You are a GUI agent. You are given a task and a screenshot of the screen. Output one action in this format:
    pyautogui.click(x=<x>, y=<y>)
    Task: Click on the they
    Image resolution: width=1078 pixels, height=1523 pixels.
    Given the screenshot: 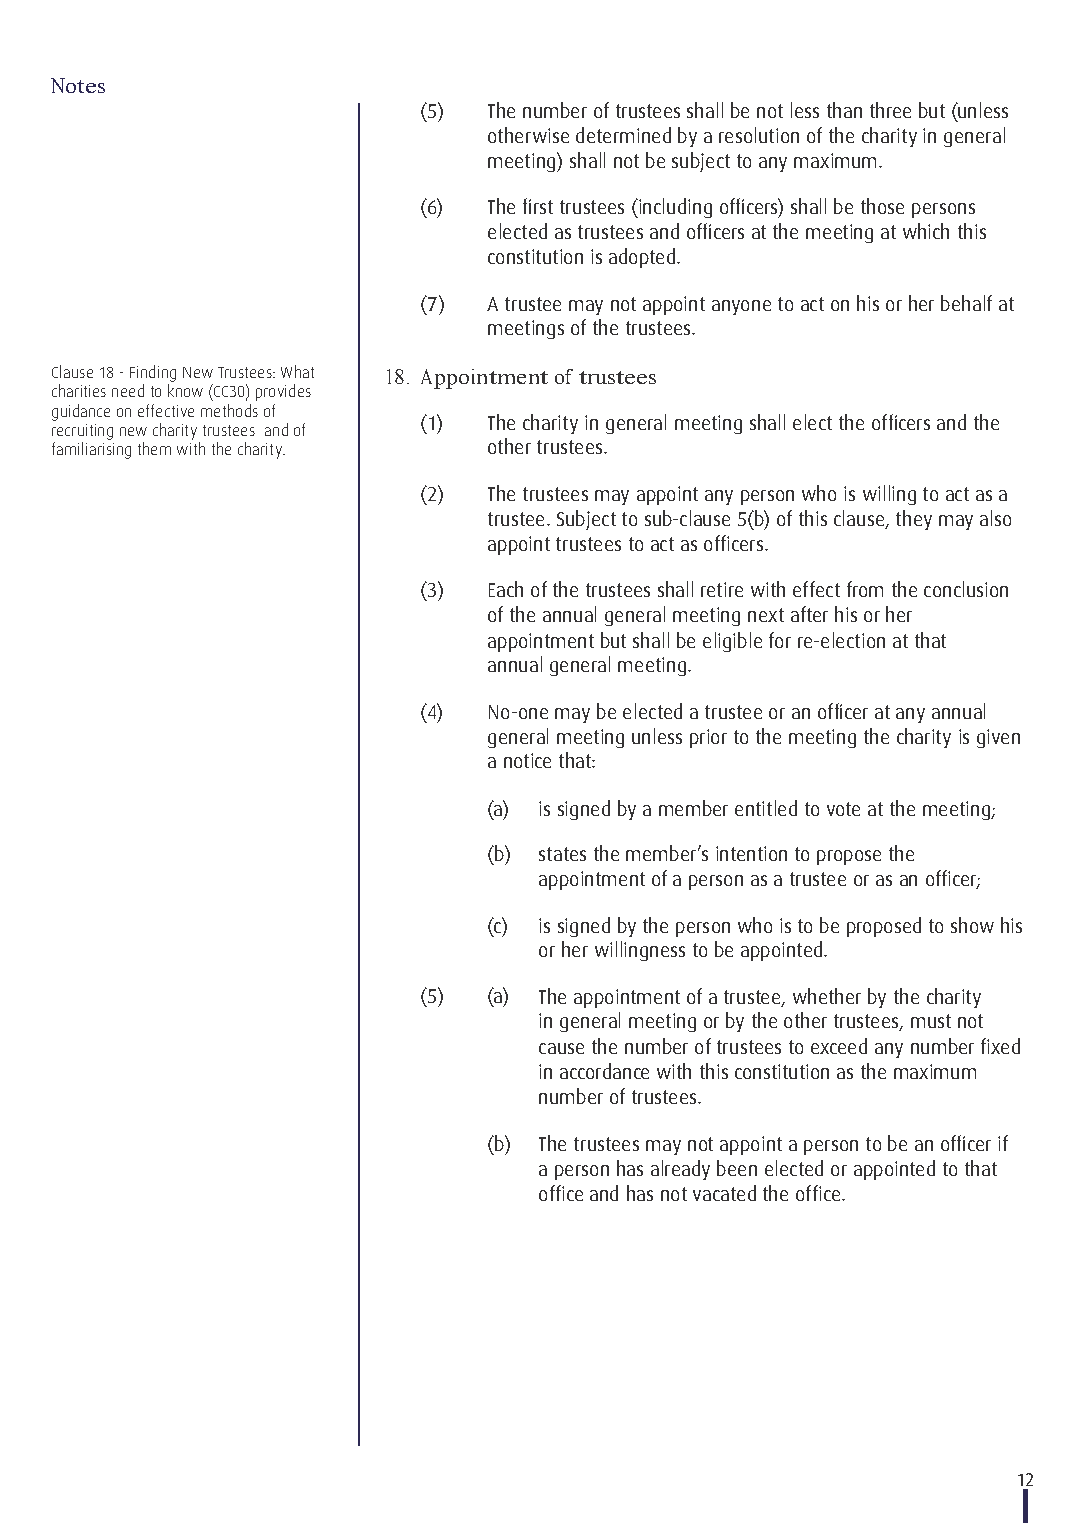 What is the action you would take?
    pyautogui.click(x=914, y=520)
